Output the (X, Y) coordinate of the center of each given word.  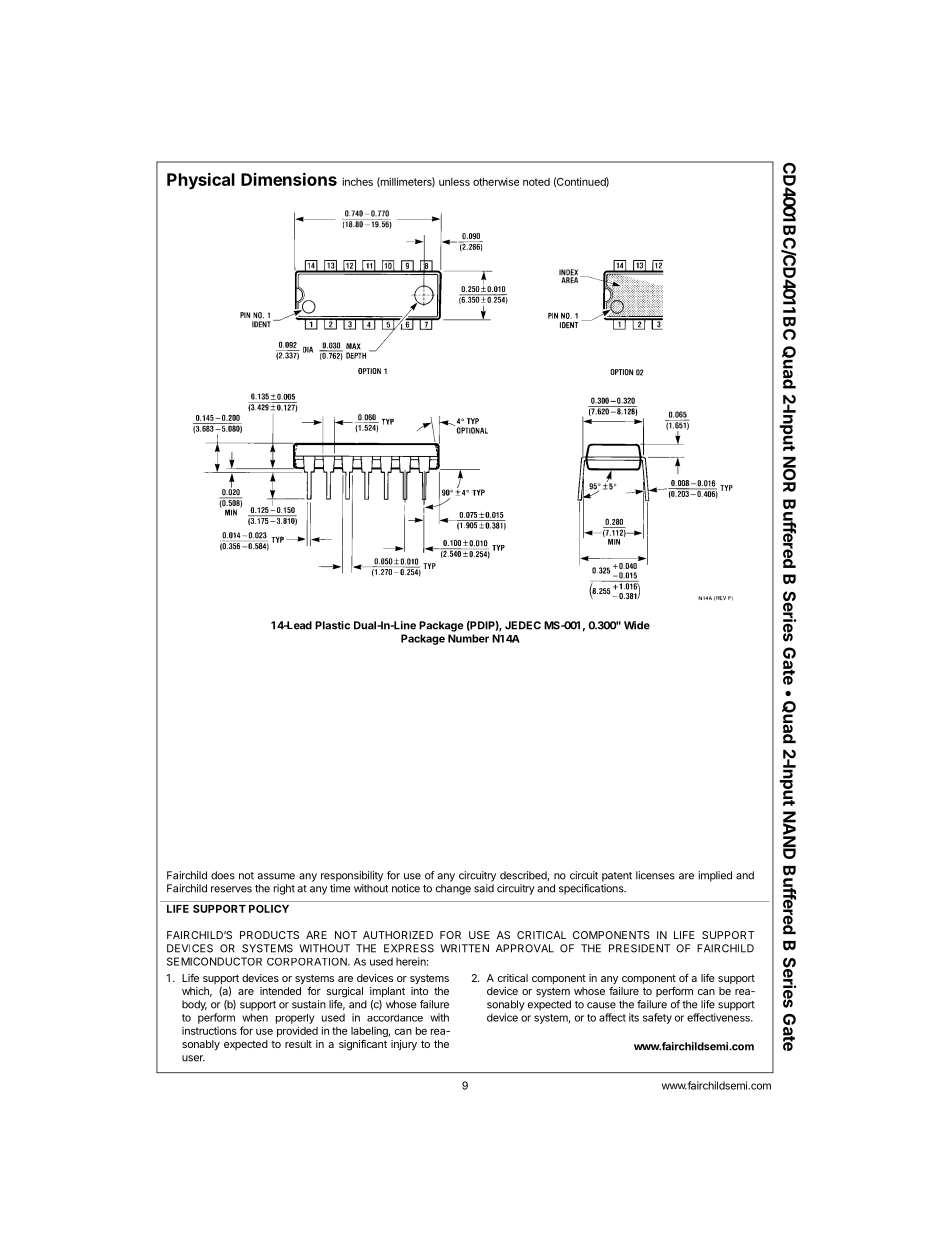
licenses (655, 875)
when (255, 1017)
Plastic (332, 625)
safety (657, 1018)
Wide (637, 625)
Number (468, 638)
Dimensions (289, 179)
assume (276, 876)
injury (404, 1045)
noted (536, 182)
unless (454, 182)
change (453, 889)
